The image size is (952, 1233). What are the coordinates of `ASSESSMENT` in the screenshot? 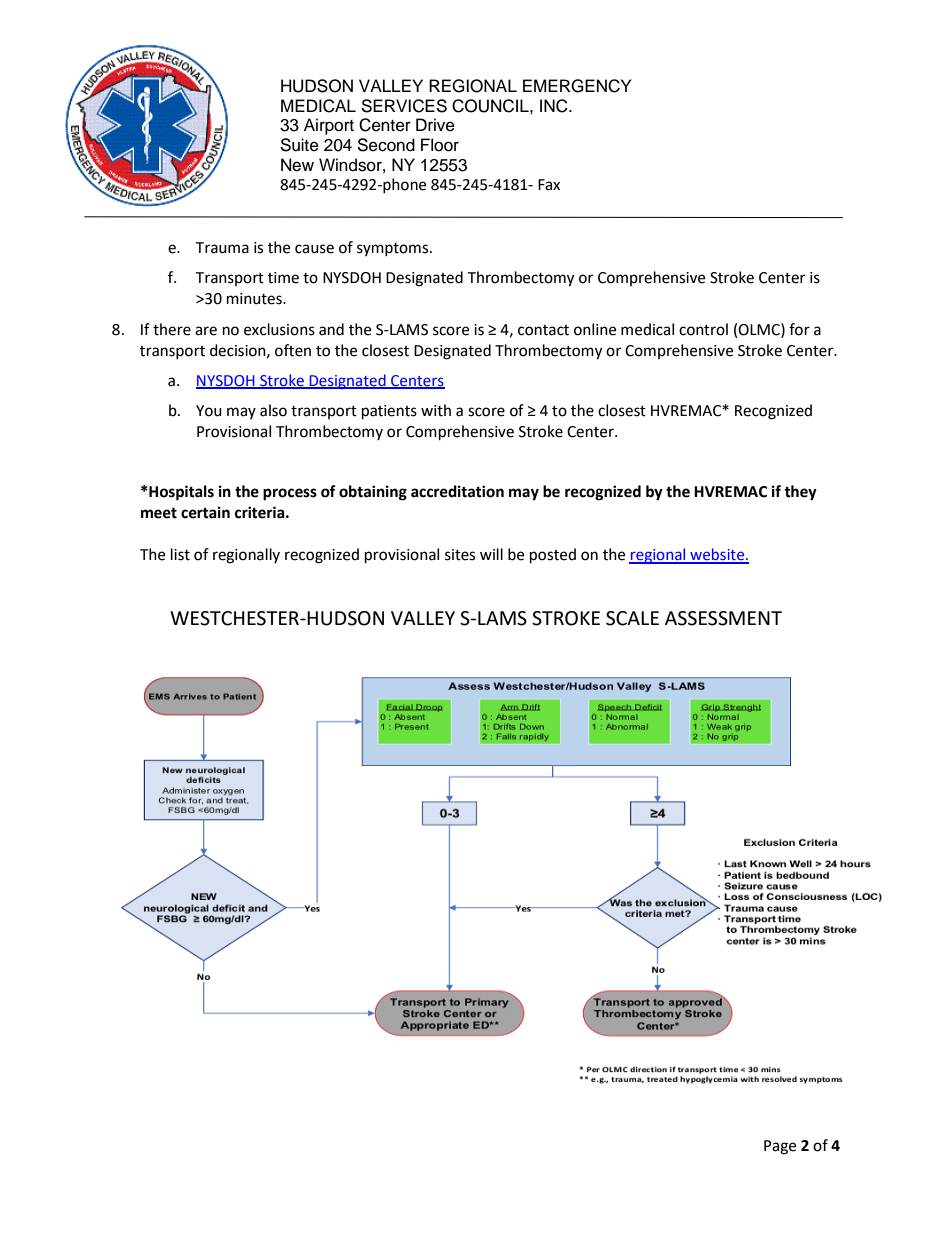 It's located at (723, 618).
